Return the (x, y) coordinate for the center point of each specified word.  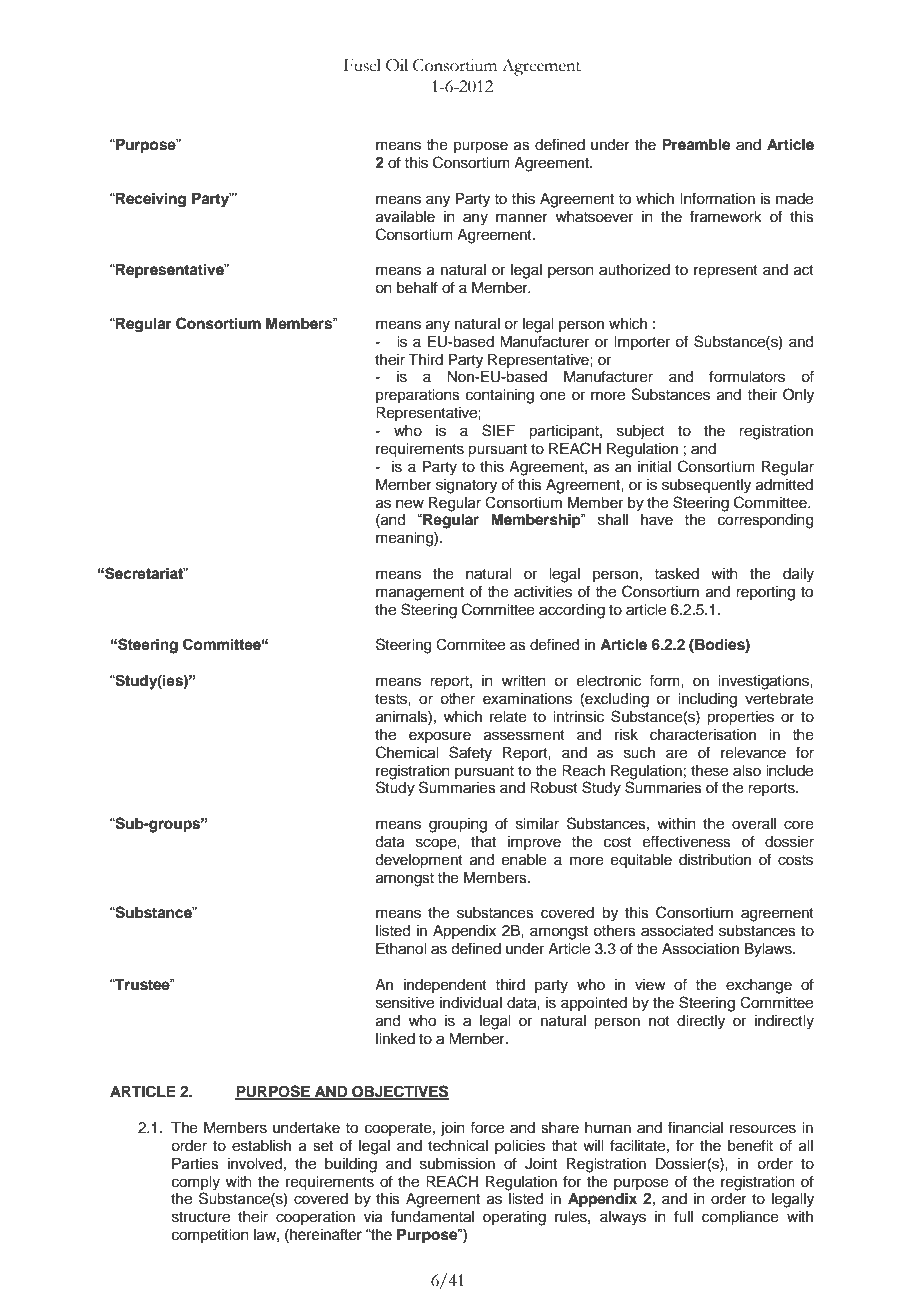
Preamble (696, 145)
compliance (740, 1218)
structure (201, 1217)
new (410, 504)
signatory (466, 486)
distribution (715, 860)
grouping (458, 825)
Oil (397, 65)
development (419, 861)
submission (457, 1164)
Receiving (150, 200)
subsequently (706, 486)
